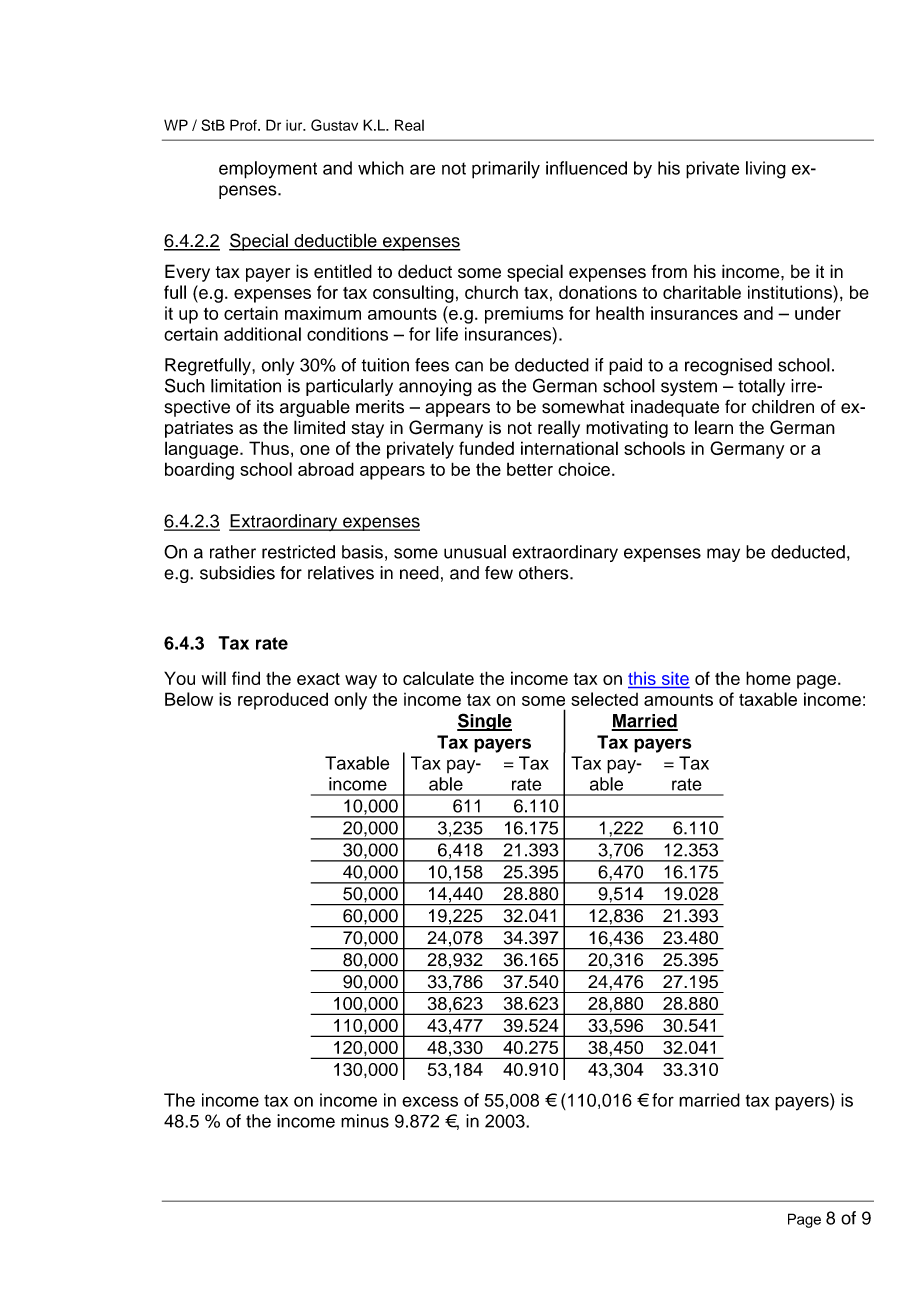 The image size is (924, 1308). I want to click on living, so click(766, 170).
